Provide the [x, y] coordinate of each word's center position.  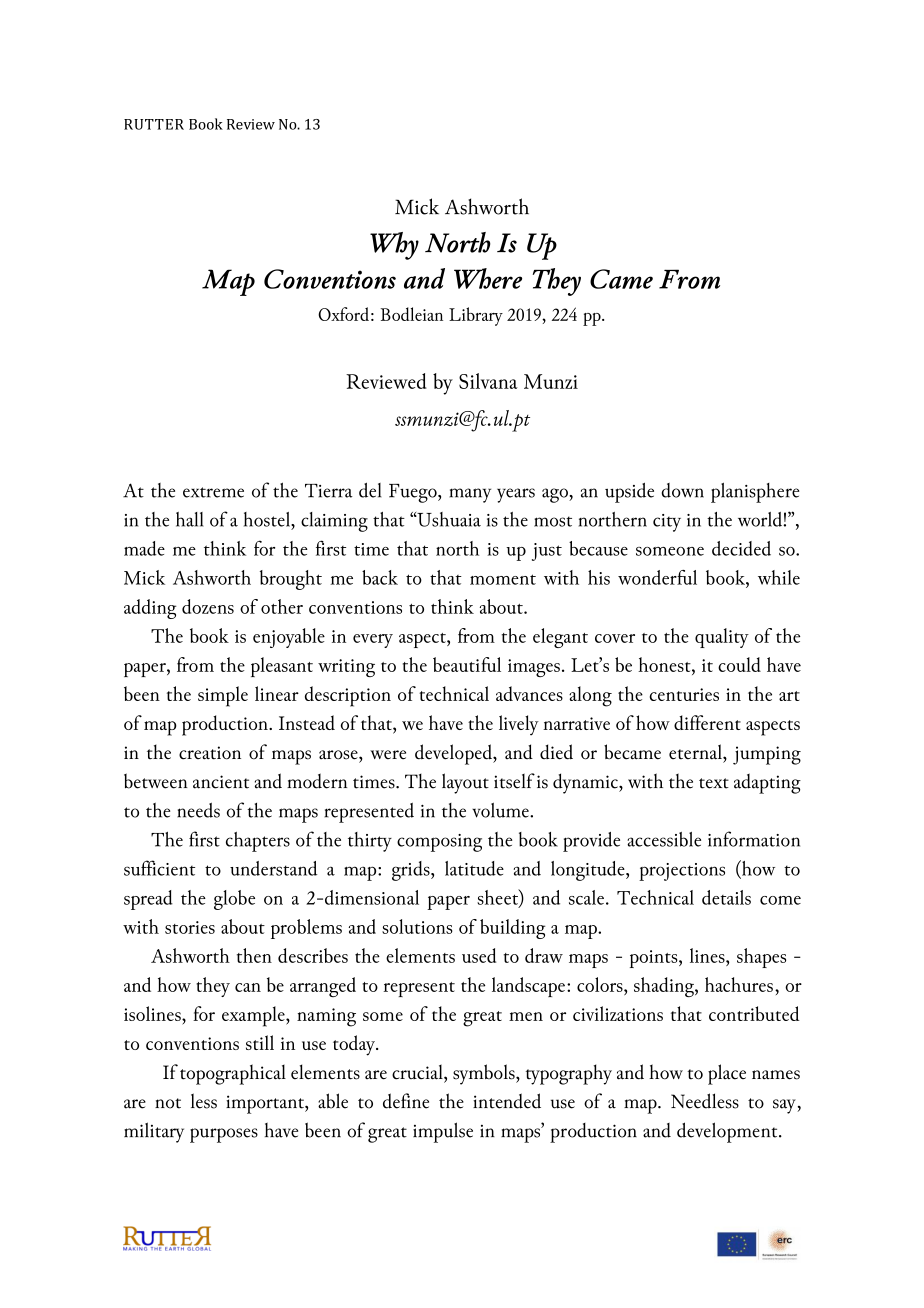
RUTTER [154, 124]
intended [507, 1101]
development [728, 1132]
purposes [224, 1135]
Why [394, 246]
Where [488, 278]
